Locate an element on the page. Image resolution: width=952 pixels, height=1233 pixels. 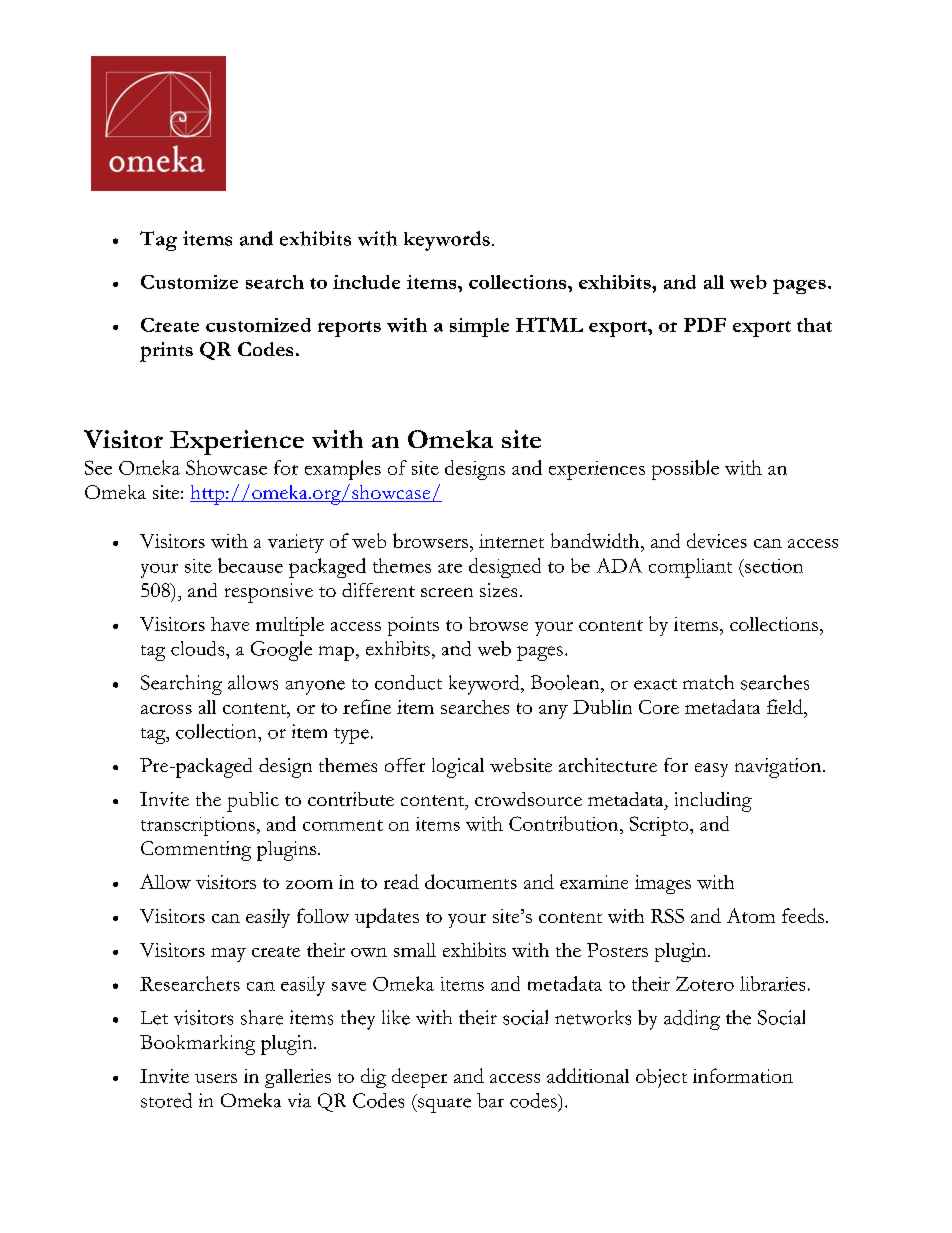
users is located at coordinates (216, 1078).
